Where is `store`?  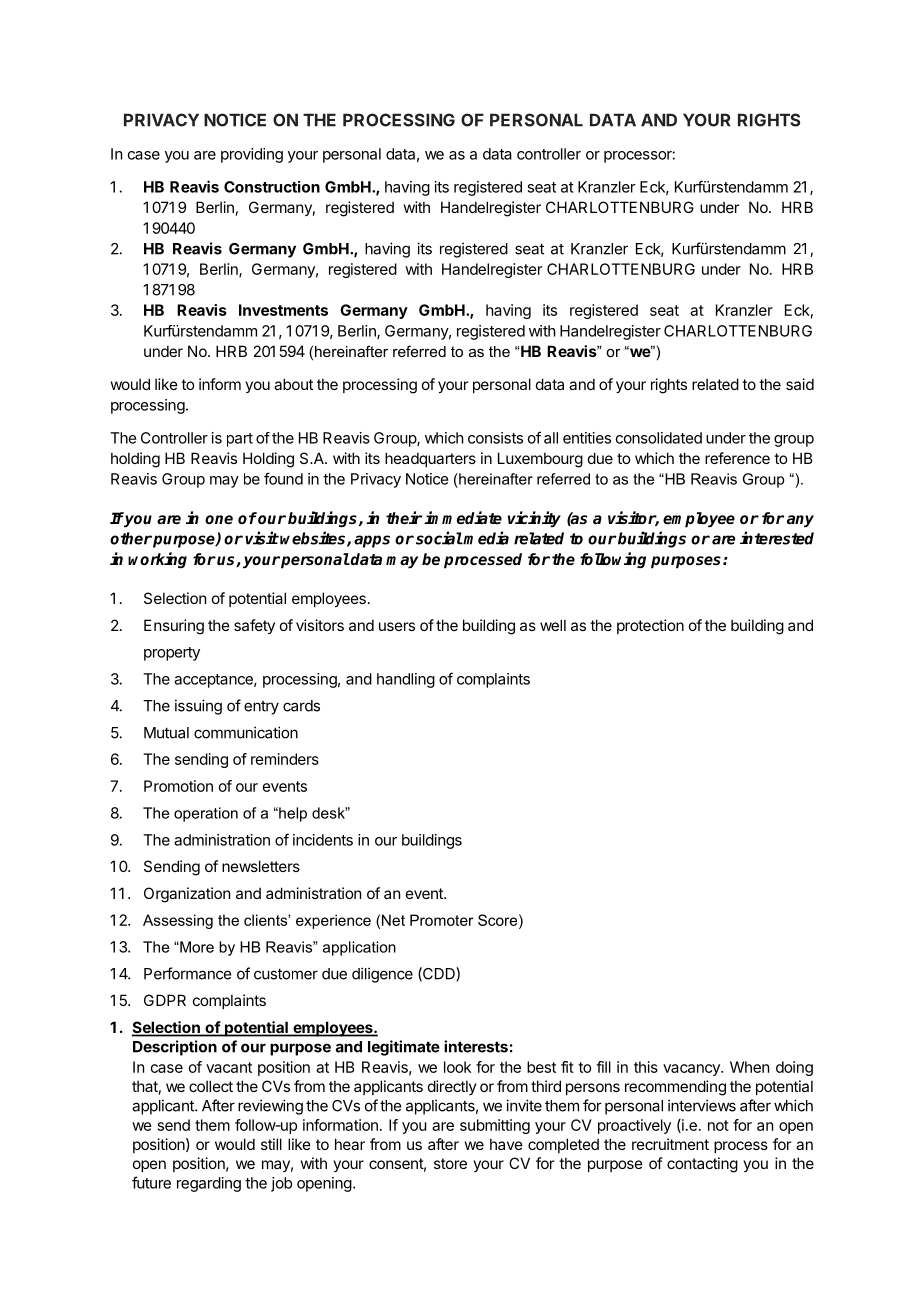 store is located at coordinates (450, 1163).
